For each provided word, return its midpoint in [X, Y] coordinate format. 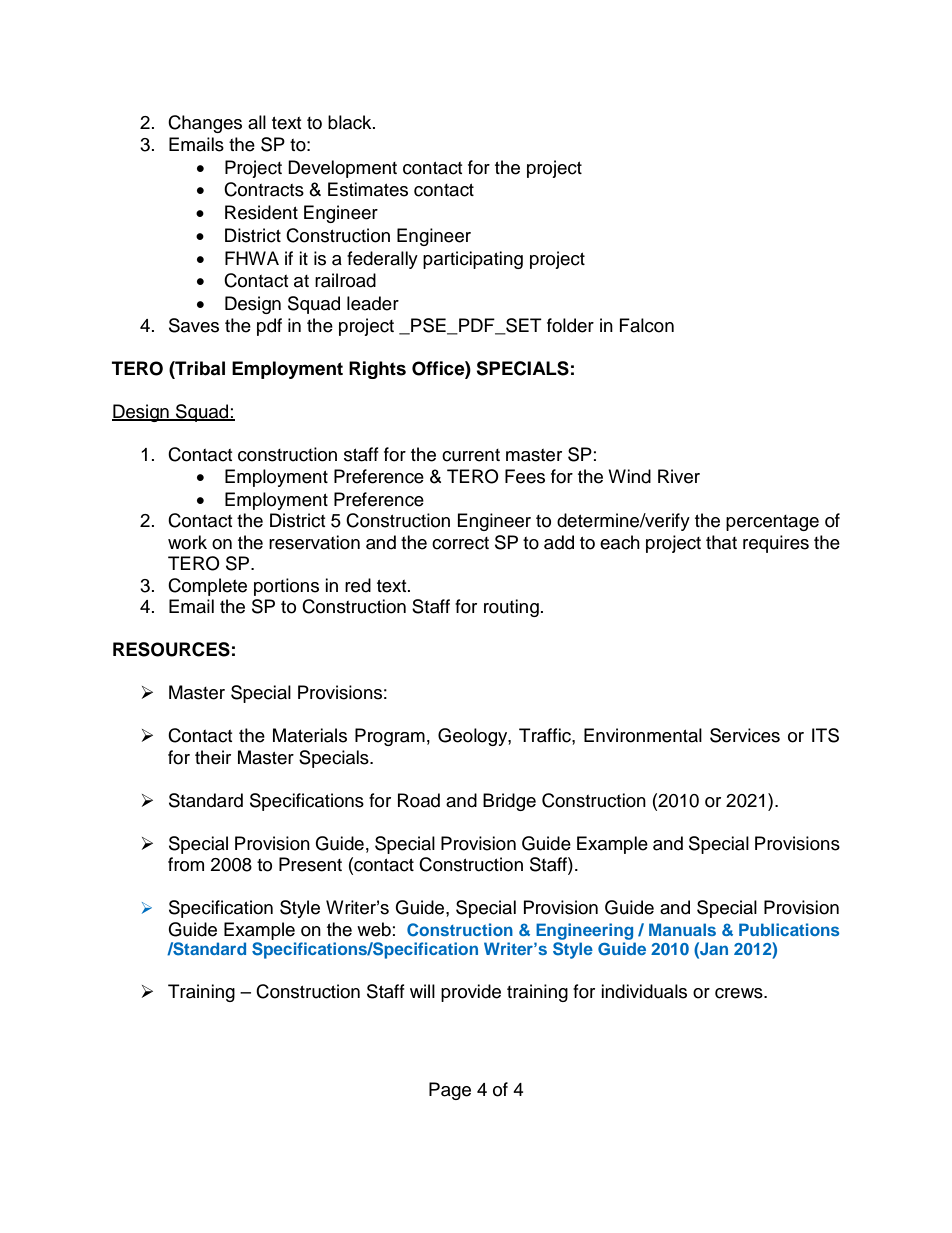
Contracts [264, 189]
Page [450, 1091]
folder [570, 325]
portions [286, 587]
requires [776, 544]
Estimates [368, 189]
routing [511, 608]
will [422, 991]
